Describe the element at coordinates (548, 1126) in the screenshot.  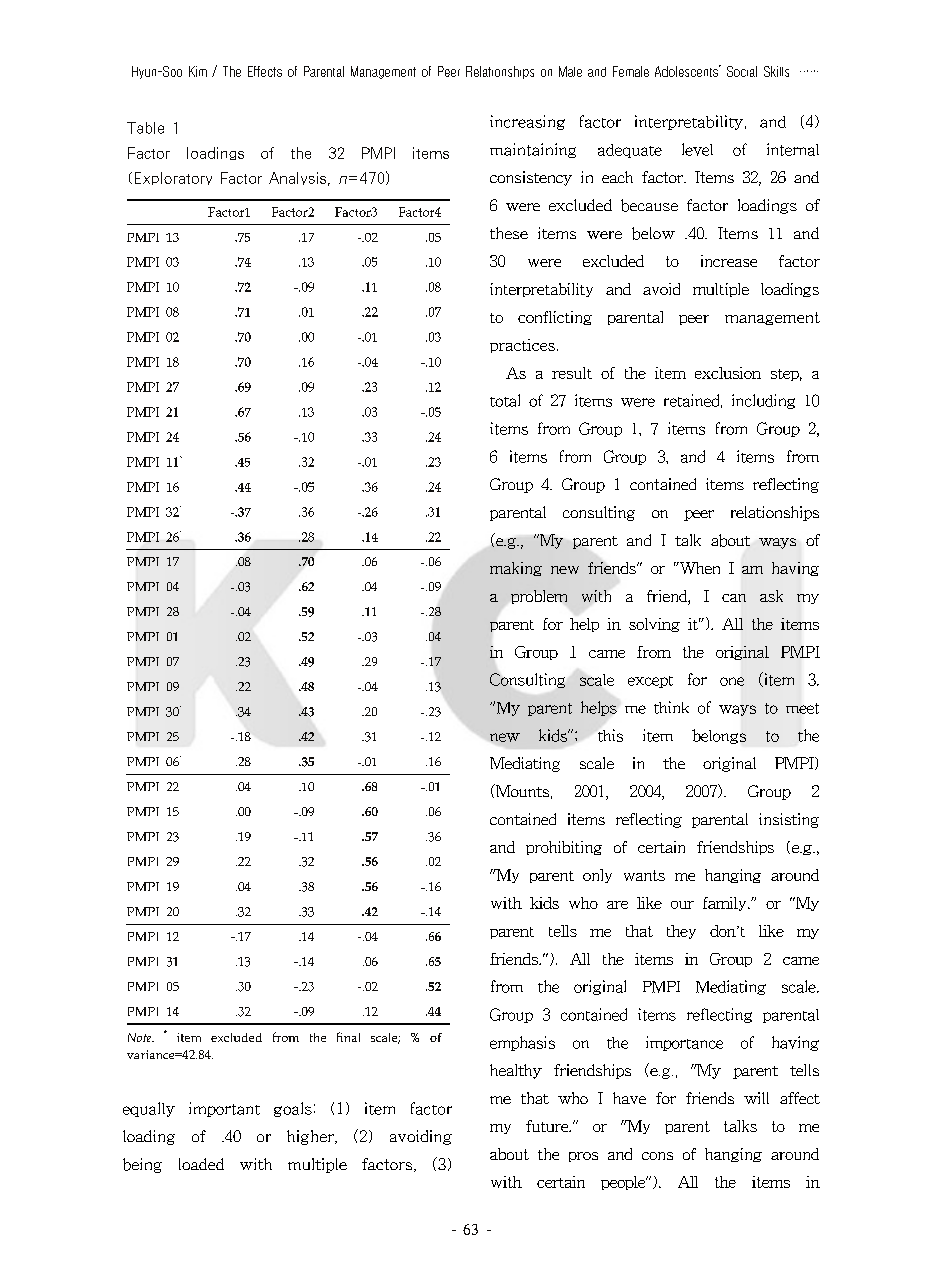
I see `future` at that location.
